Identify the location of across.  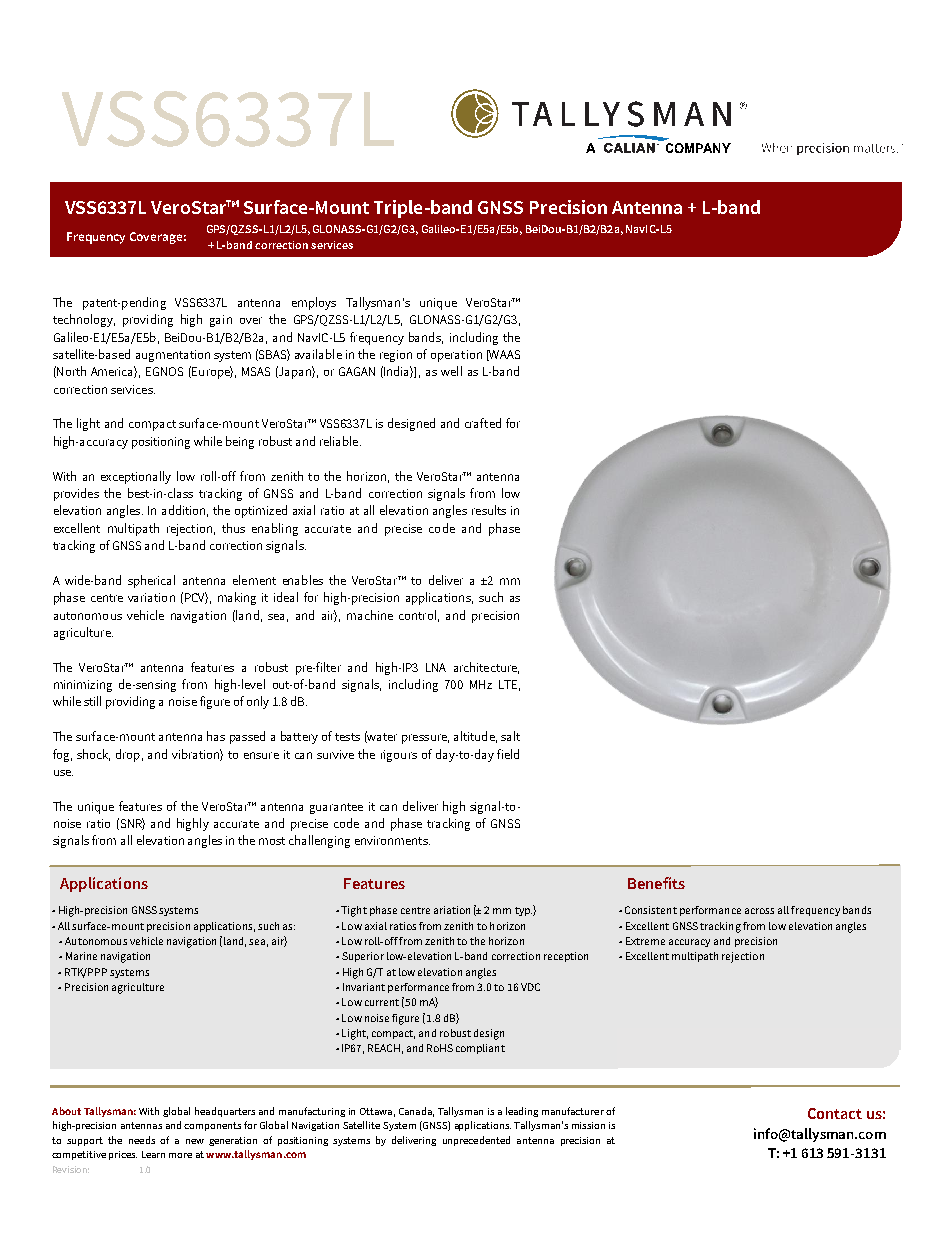
(759, 911).
